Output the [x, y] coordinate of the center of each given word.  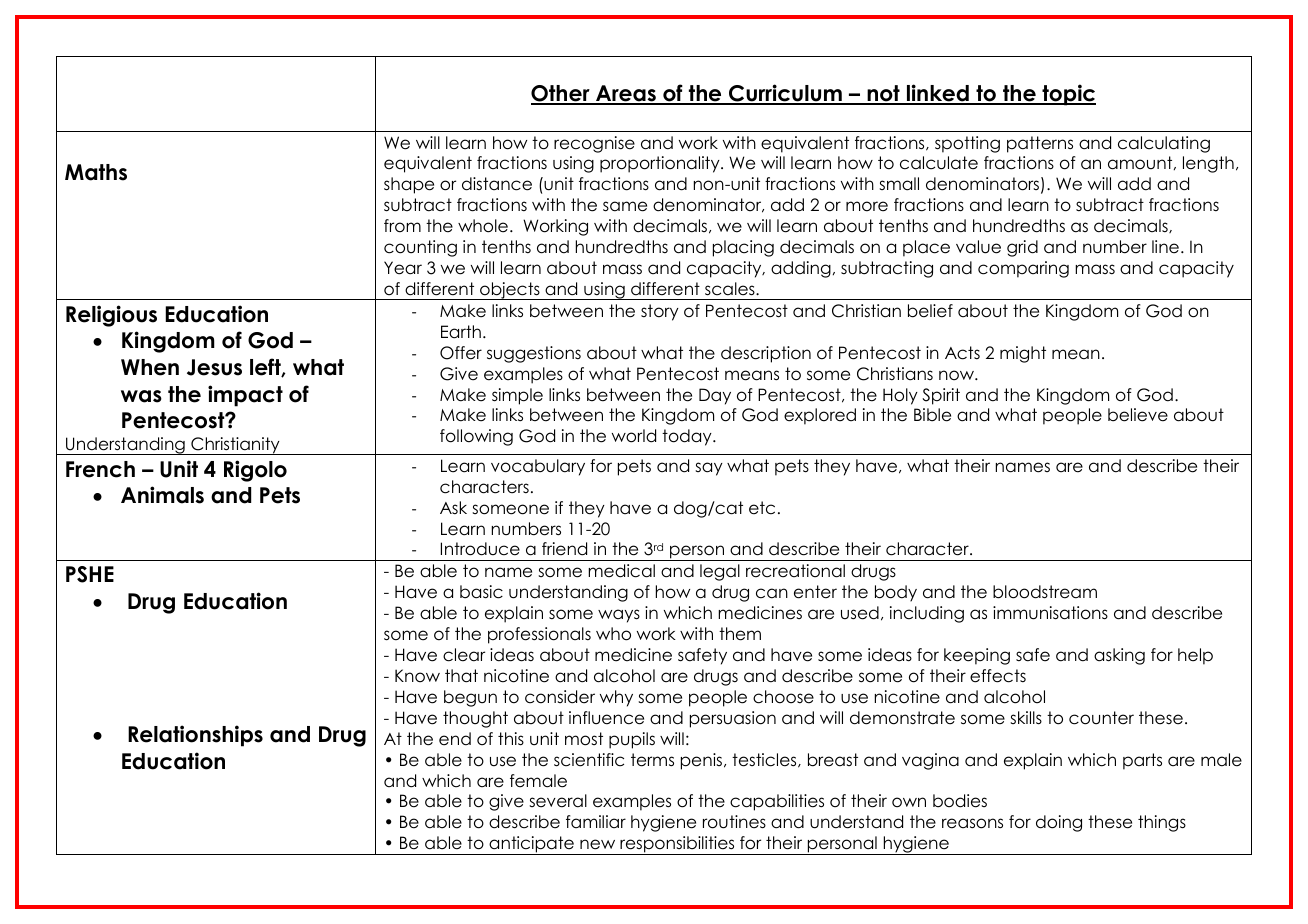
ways [619, 616]
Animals [162, 495]
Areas [626, 94]
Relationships [195, 736]
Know [417, 676]
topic [1068, 95]
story [660, 312]
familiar [596, 821]
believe [1138, 415]
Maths [96, 172]
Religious [111, 316]
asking [1119, 656]
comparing [1023, 269]
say [709, 469]
